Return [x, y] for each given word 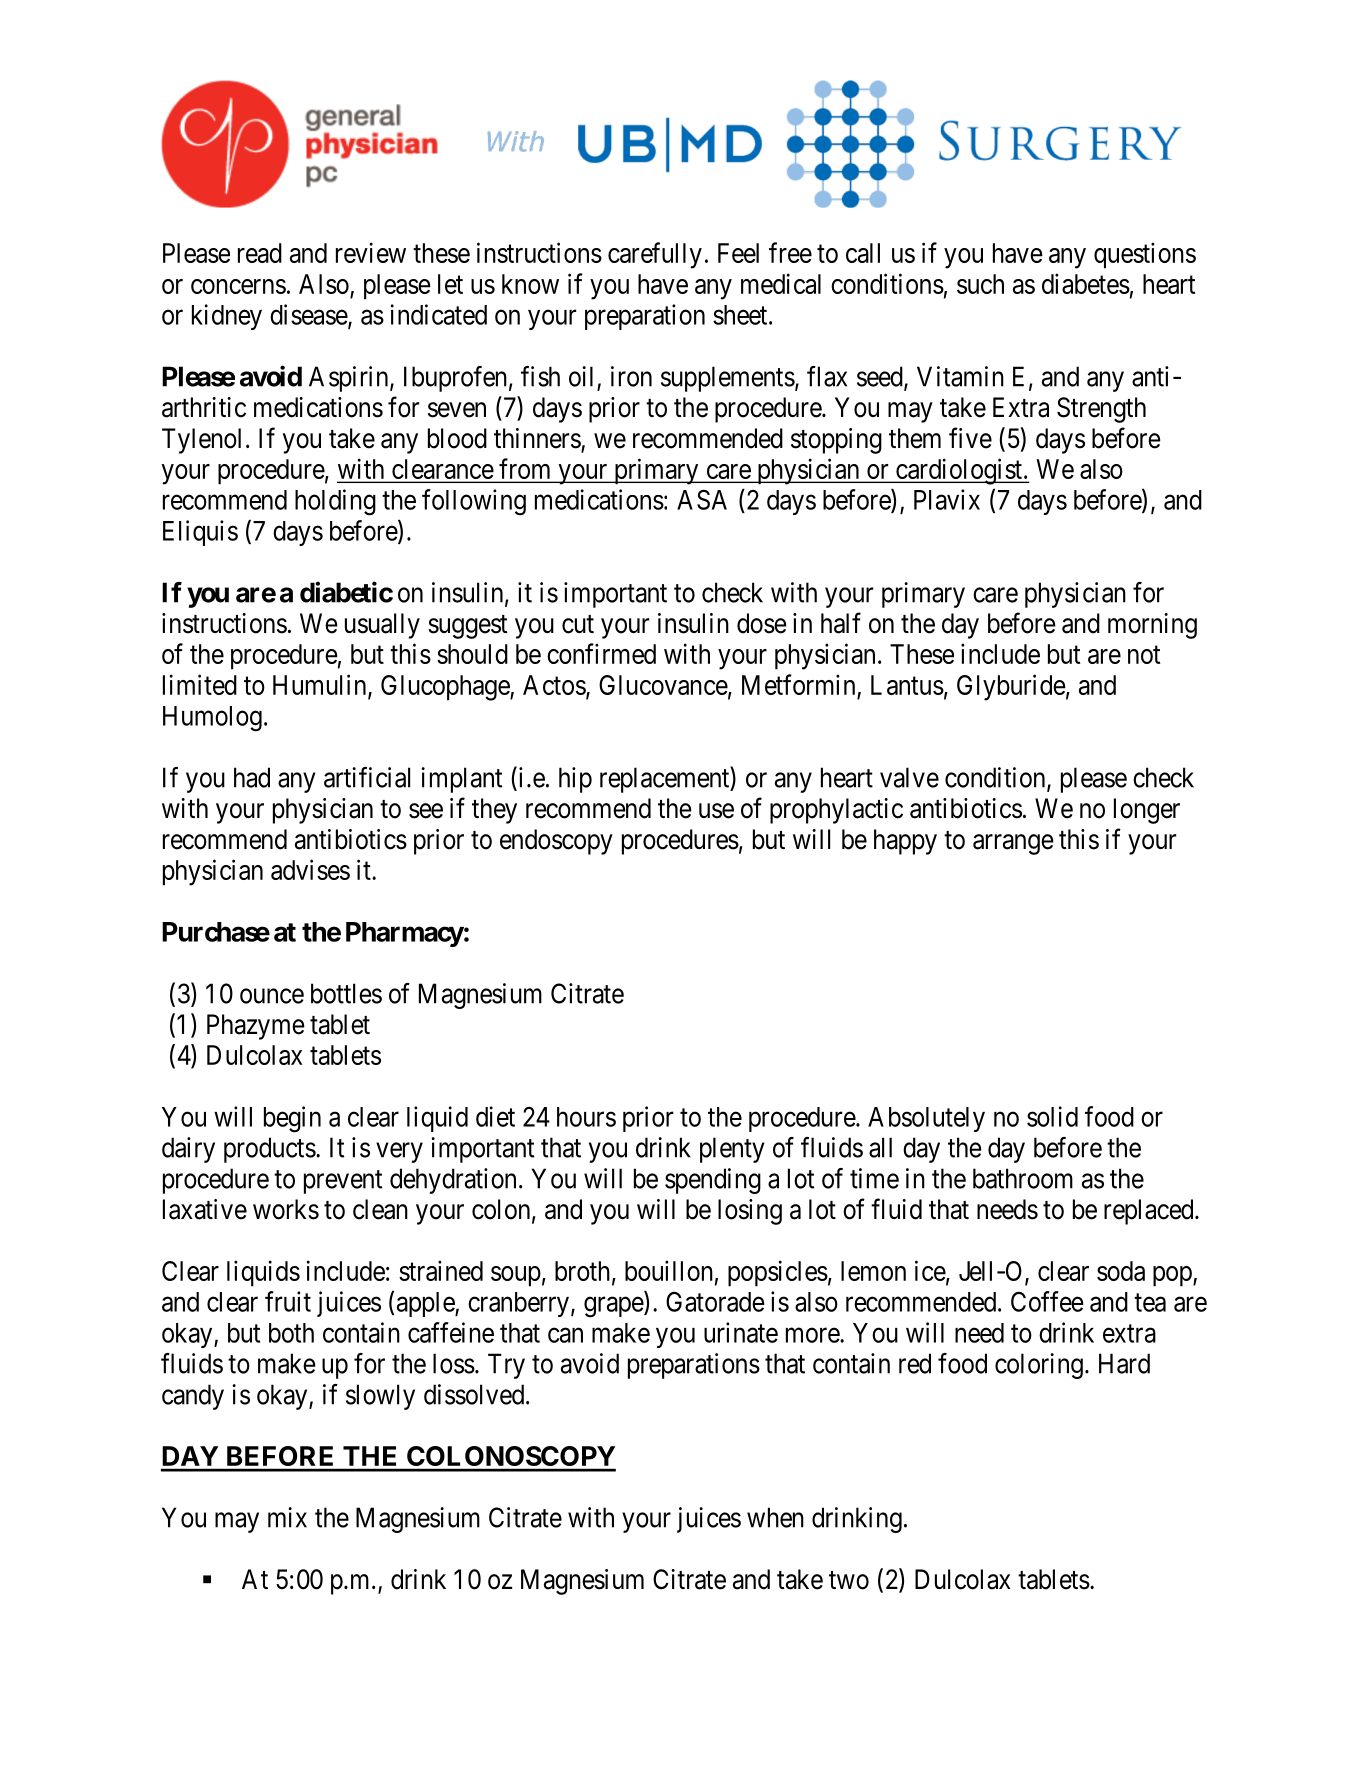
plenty [732, 1150]
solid [1052, 1116]
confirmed [601, 653]
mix [287, 1517]
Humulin [321, 685]
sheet [741, 315]
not [1144, 655]
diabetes [1086, 283]
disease [309, 315]
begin [292, 1119]
